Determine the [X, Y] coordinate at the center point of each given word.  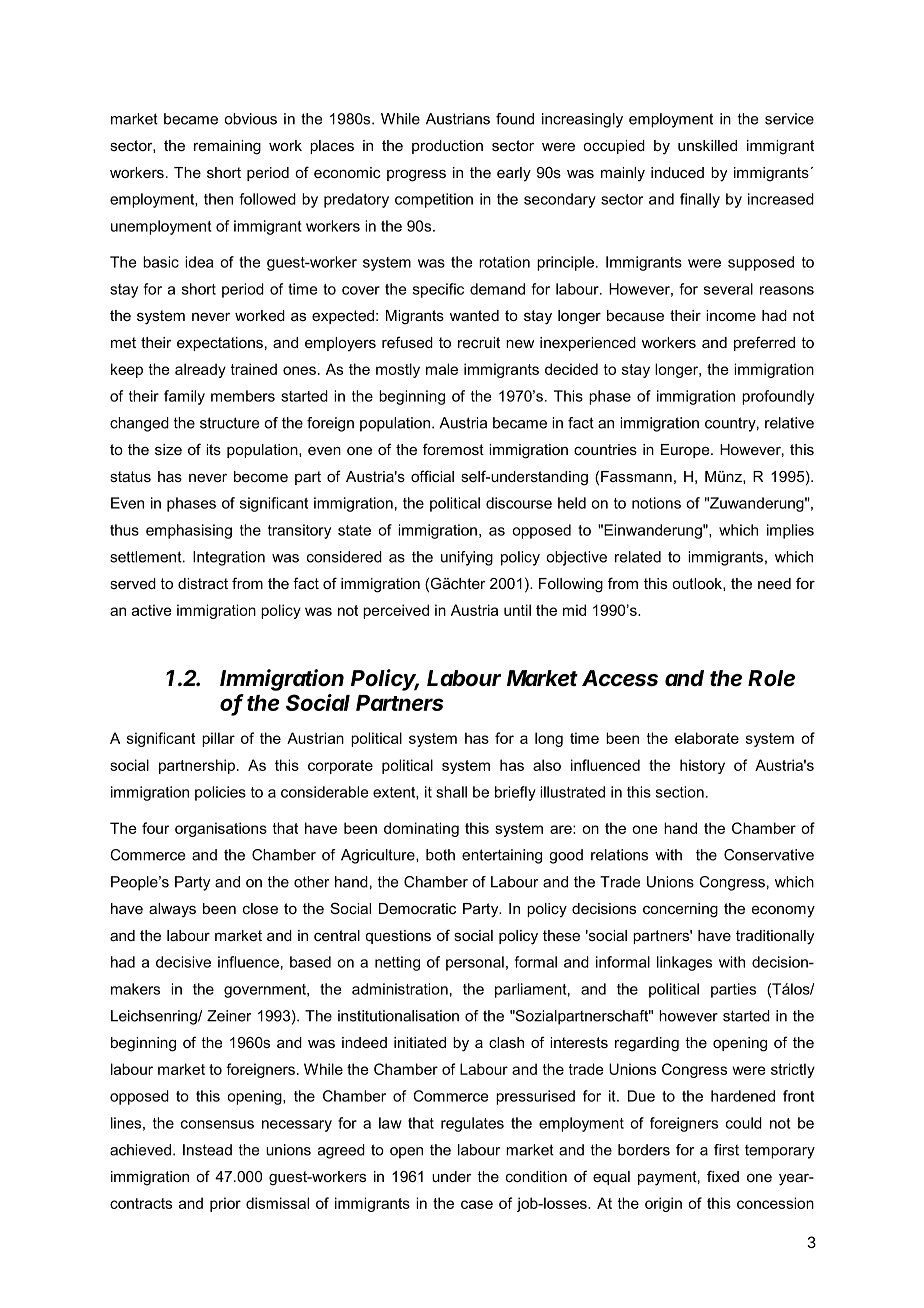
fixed [723, 1176]
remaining [227, 147]
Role [771, 678]
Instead [207, 1150]
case [477, 1204]
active [152, 610]
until [517, 610]
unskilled [707, 145]
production [447, 147]
